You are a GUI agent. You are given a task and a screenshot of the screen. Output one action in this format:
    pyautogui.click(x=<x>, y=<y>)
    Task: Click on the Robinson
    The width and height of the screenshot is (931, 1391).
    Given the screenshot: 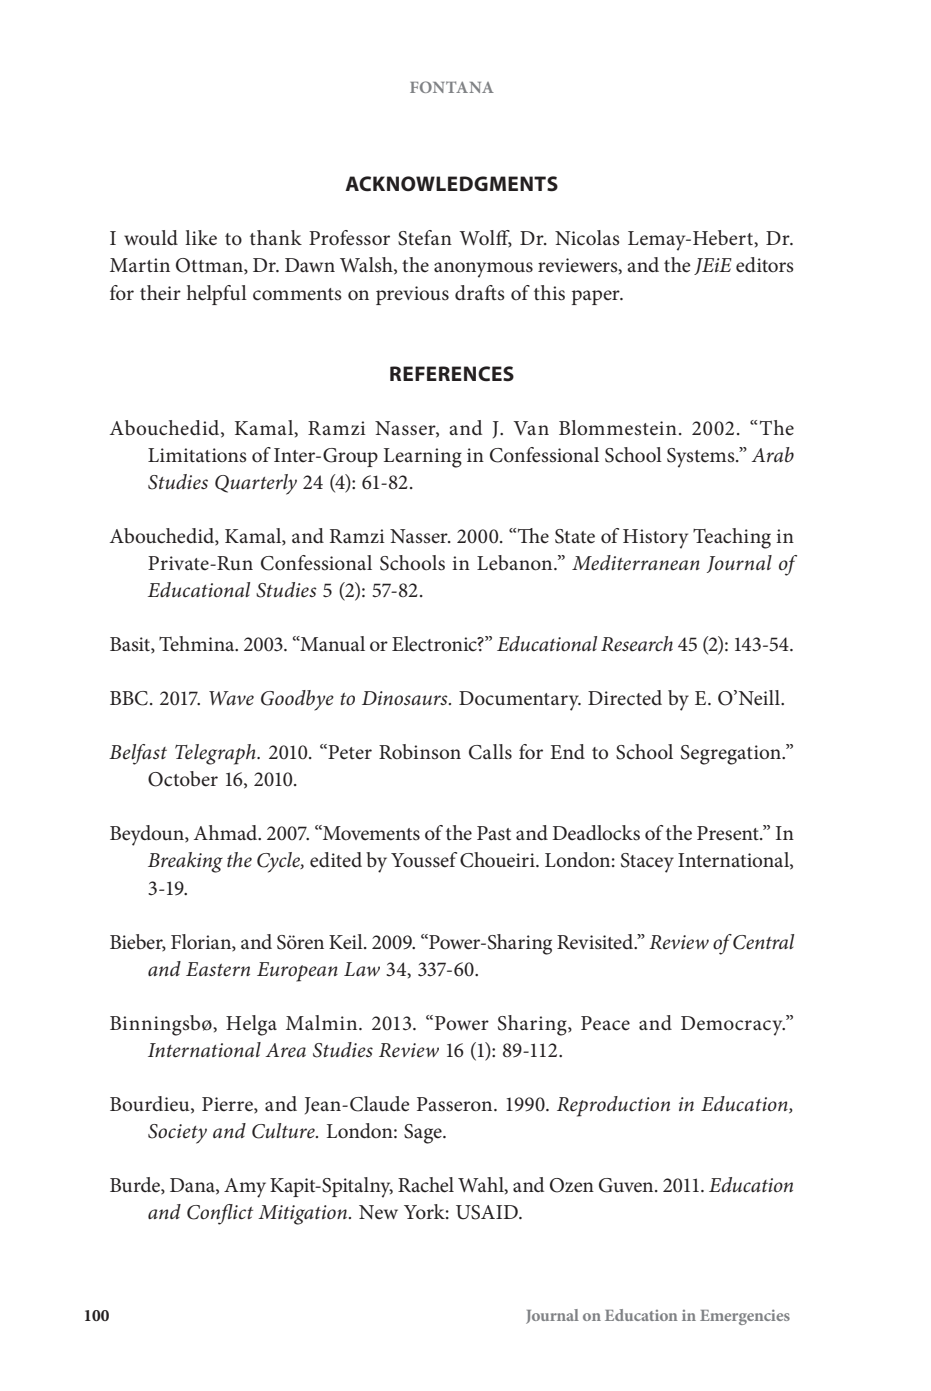 What is the action you would take?
    pyautogui.click(x=420, y=752)
